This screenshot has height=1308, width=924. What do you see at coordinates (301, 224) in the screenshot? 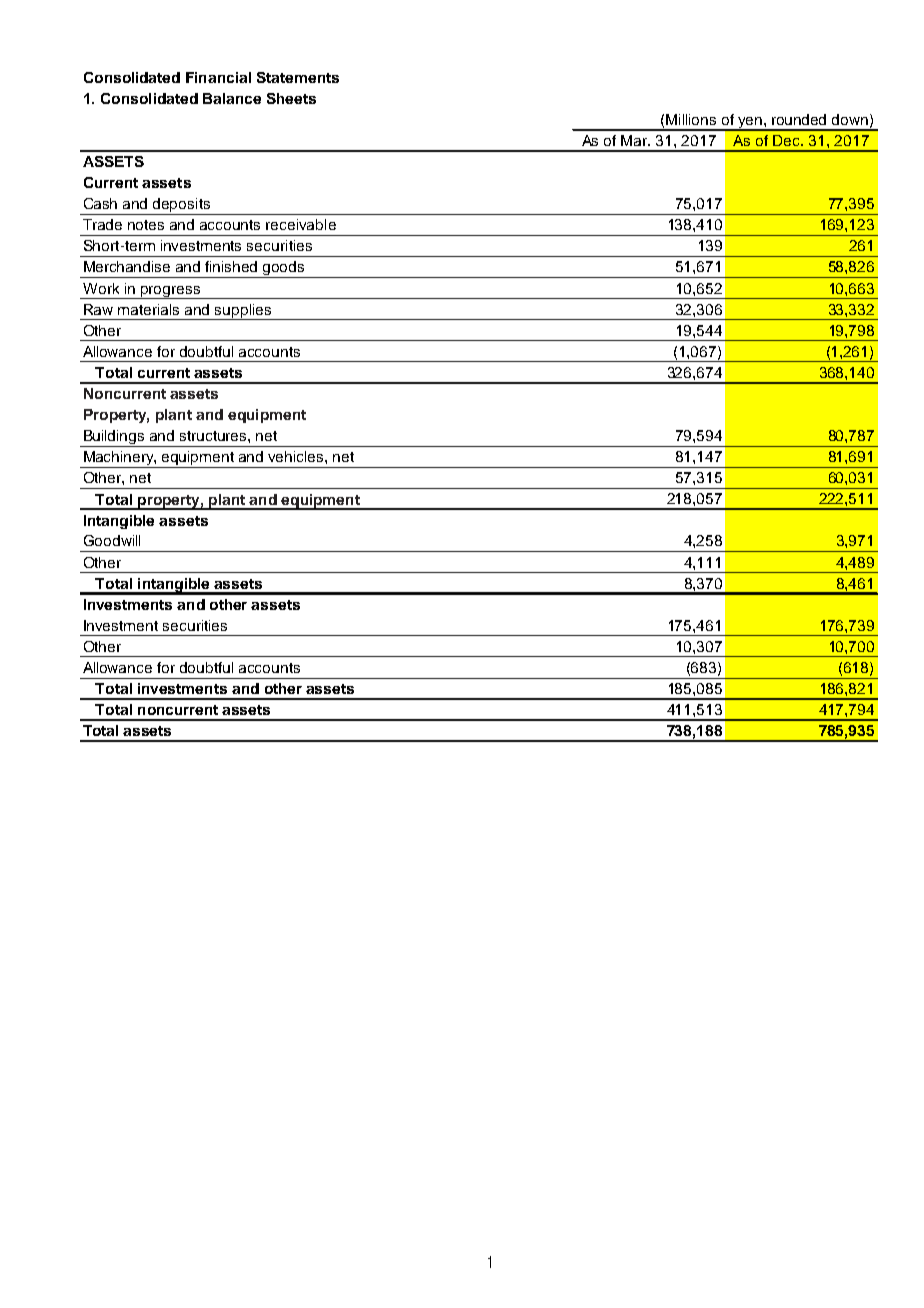
I see `receivable` at bounding box center [301, 224].
